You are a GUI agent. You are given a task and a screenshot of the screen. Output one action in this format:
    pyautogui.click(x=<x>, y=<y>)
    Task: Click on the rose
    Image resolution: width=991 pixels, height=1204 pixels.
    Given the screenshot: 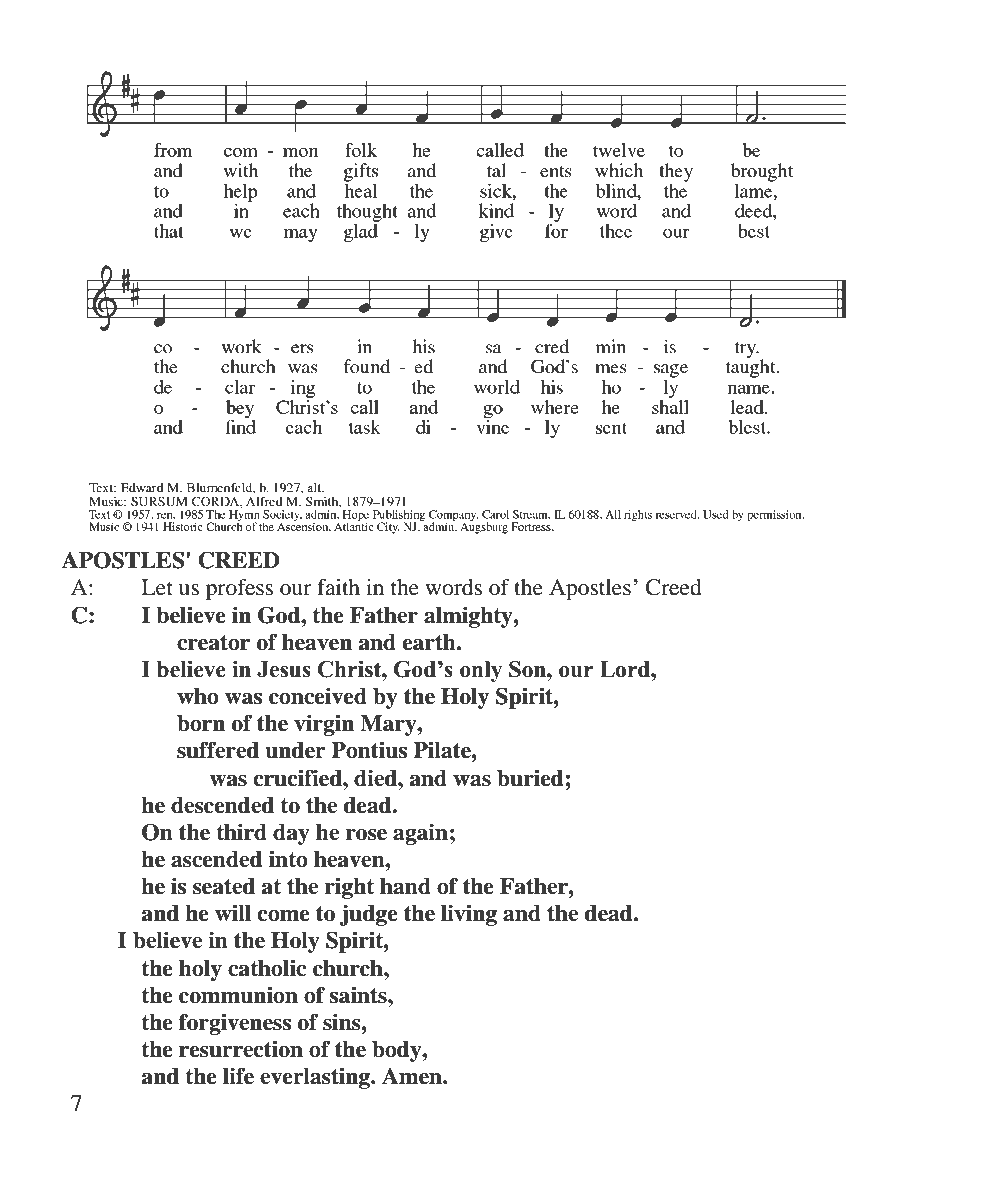 What is the action you would take?
    pyautogui.click(x=366, y=835)
